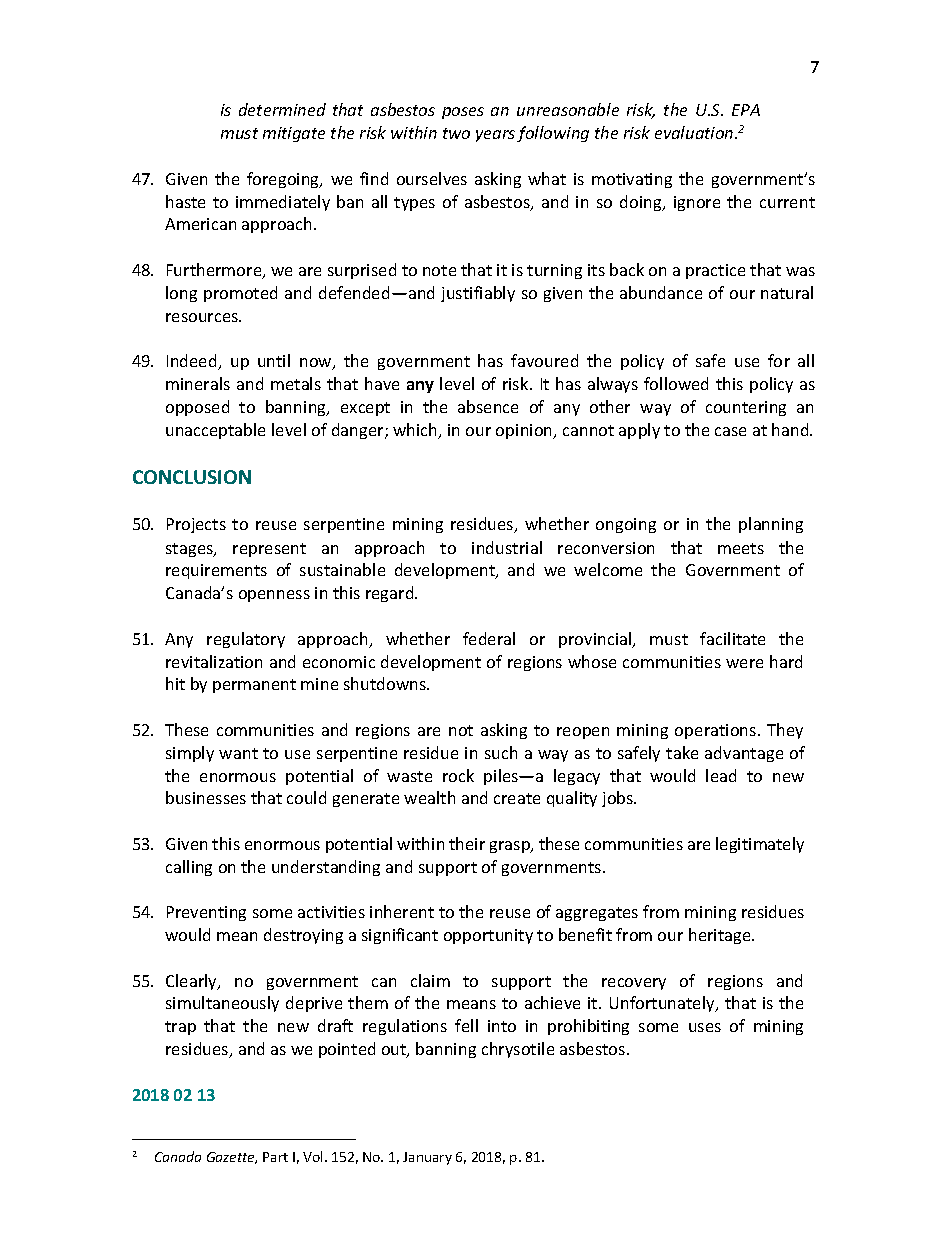 The width and height of the document is (952, 1233). Describe the element at coordinates (730, 431) in the document. I see `case` at that location.
